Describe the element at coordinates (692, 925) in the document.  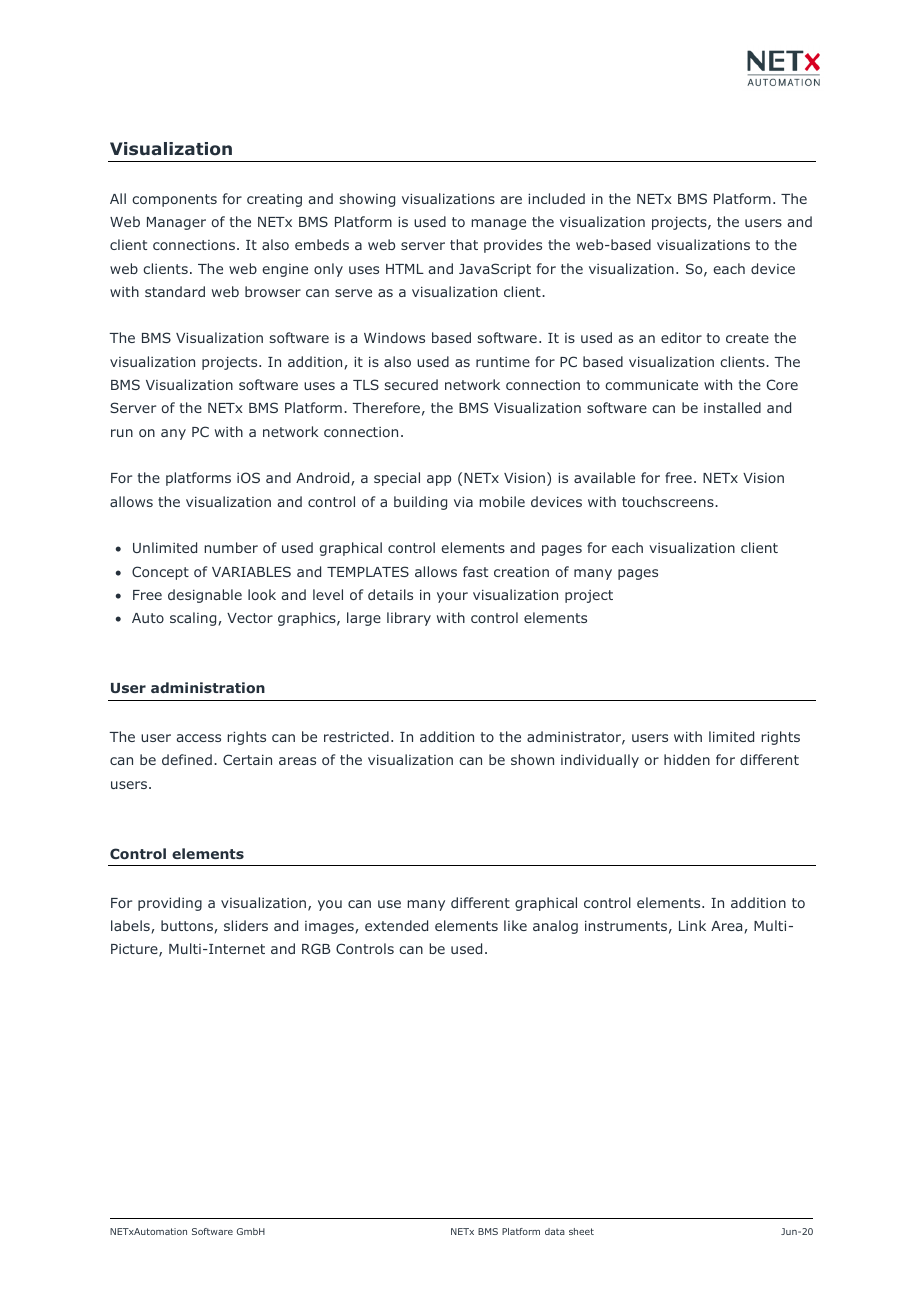
I see `Link` at that location.
